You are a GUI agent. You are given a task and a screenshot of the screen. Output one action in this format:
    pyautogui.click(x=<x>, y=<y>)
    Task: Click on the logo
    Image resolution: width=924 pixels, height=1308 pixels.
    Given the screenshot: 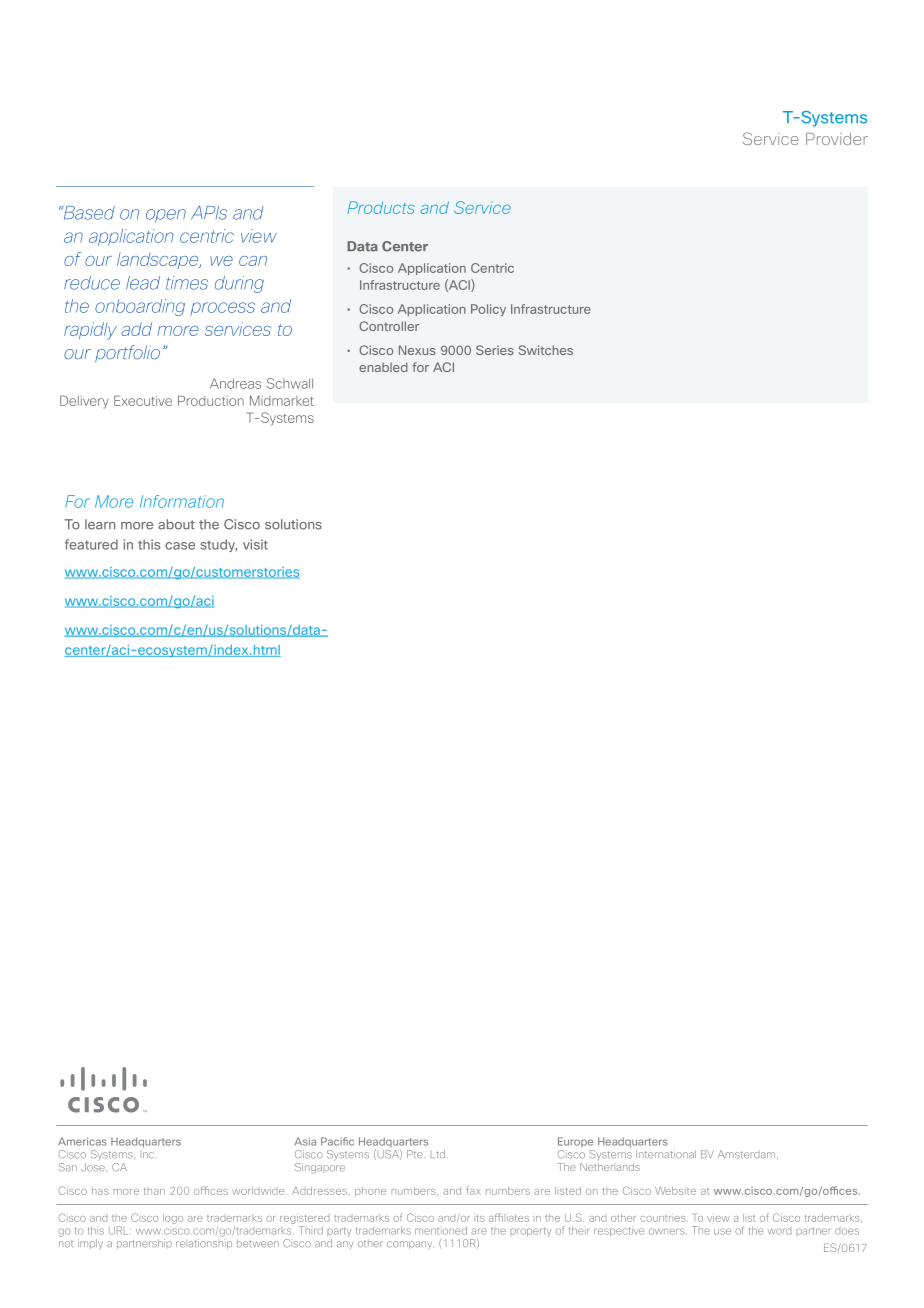 What is the action you would take?
    pyautogui.click(x=173, y=1219)
